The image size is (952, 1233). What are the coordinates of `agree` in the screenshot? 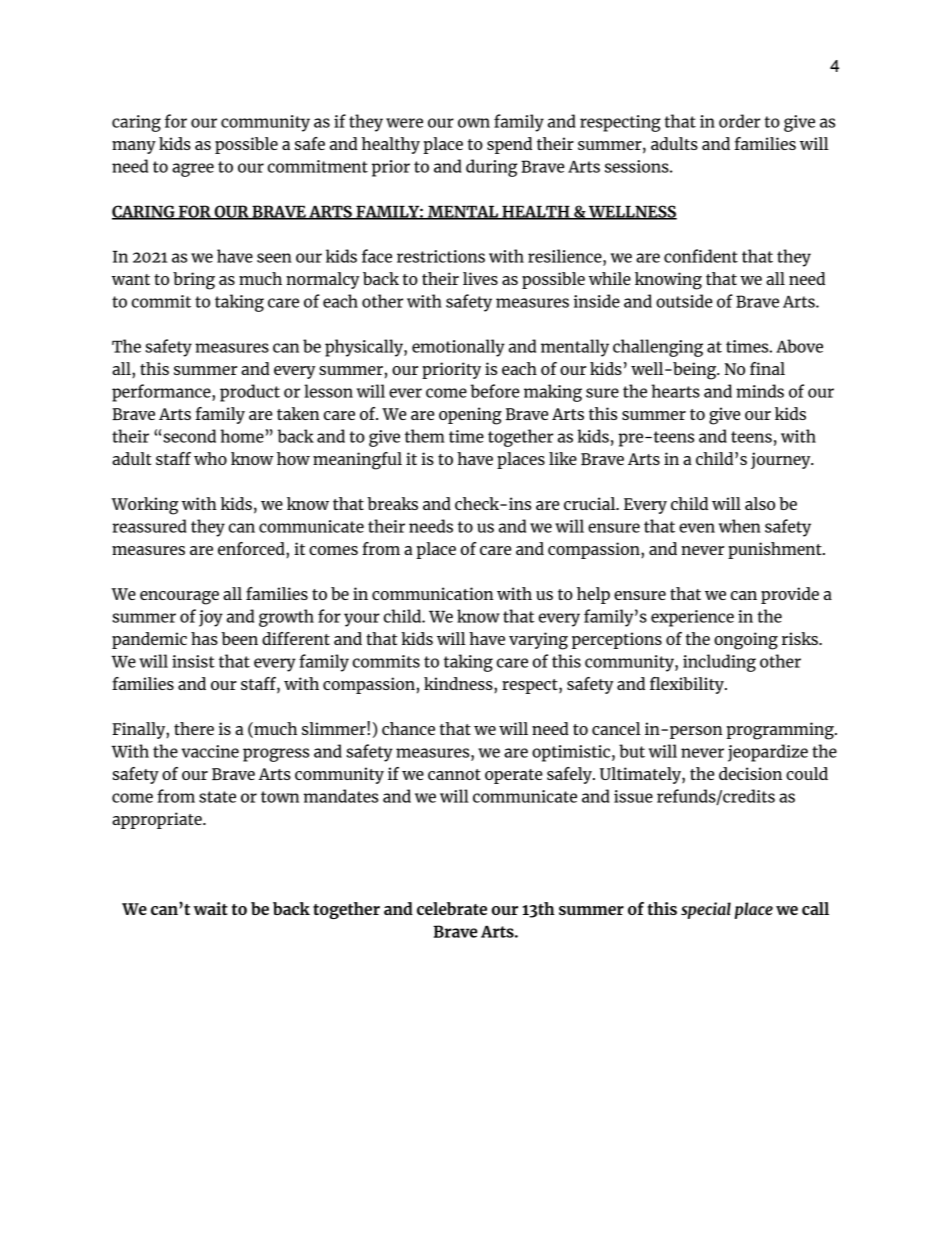 It's located at (193, 170).
